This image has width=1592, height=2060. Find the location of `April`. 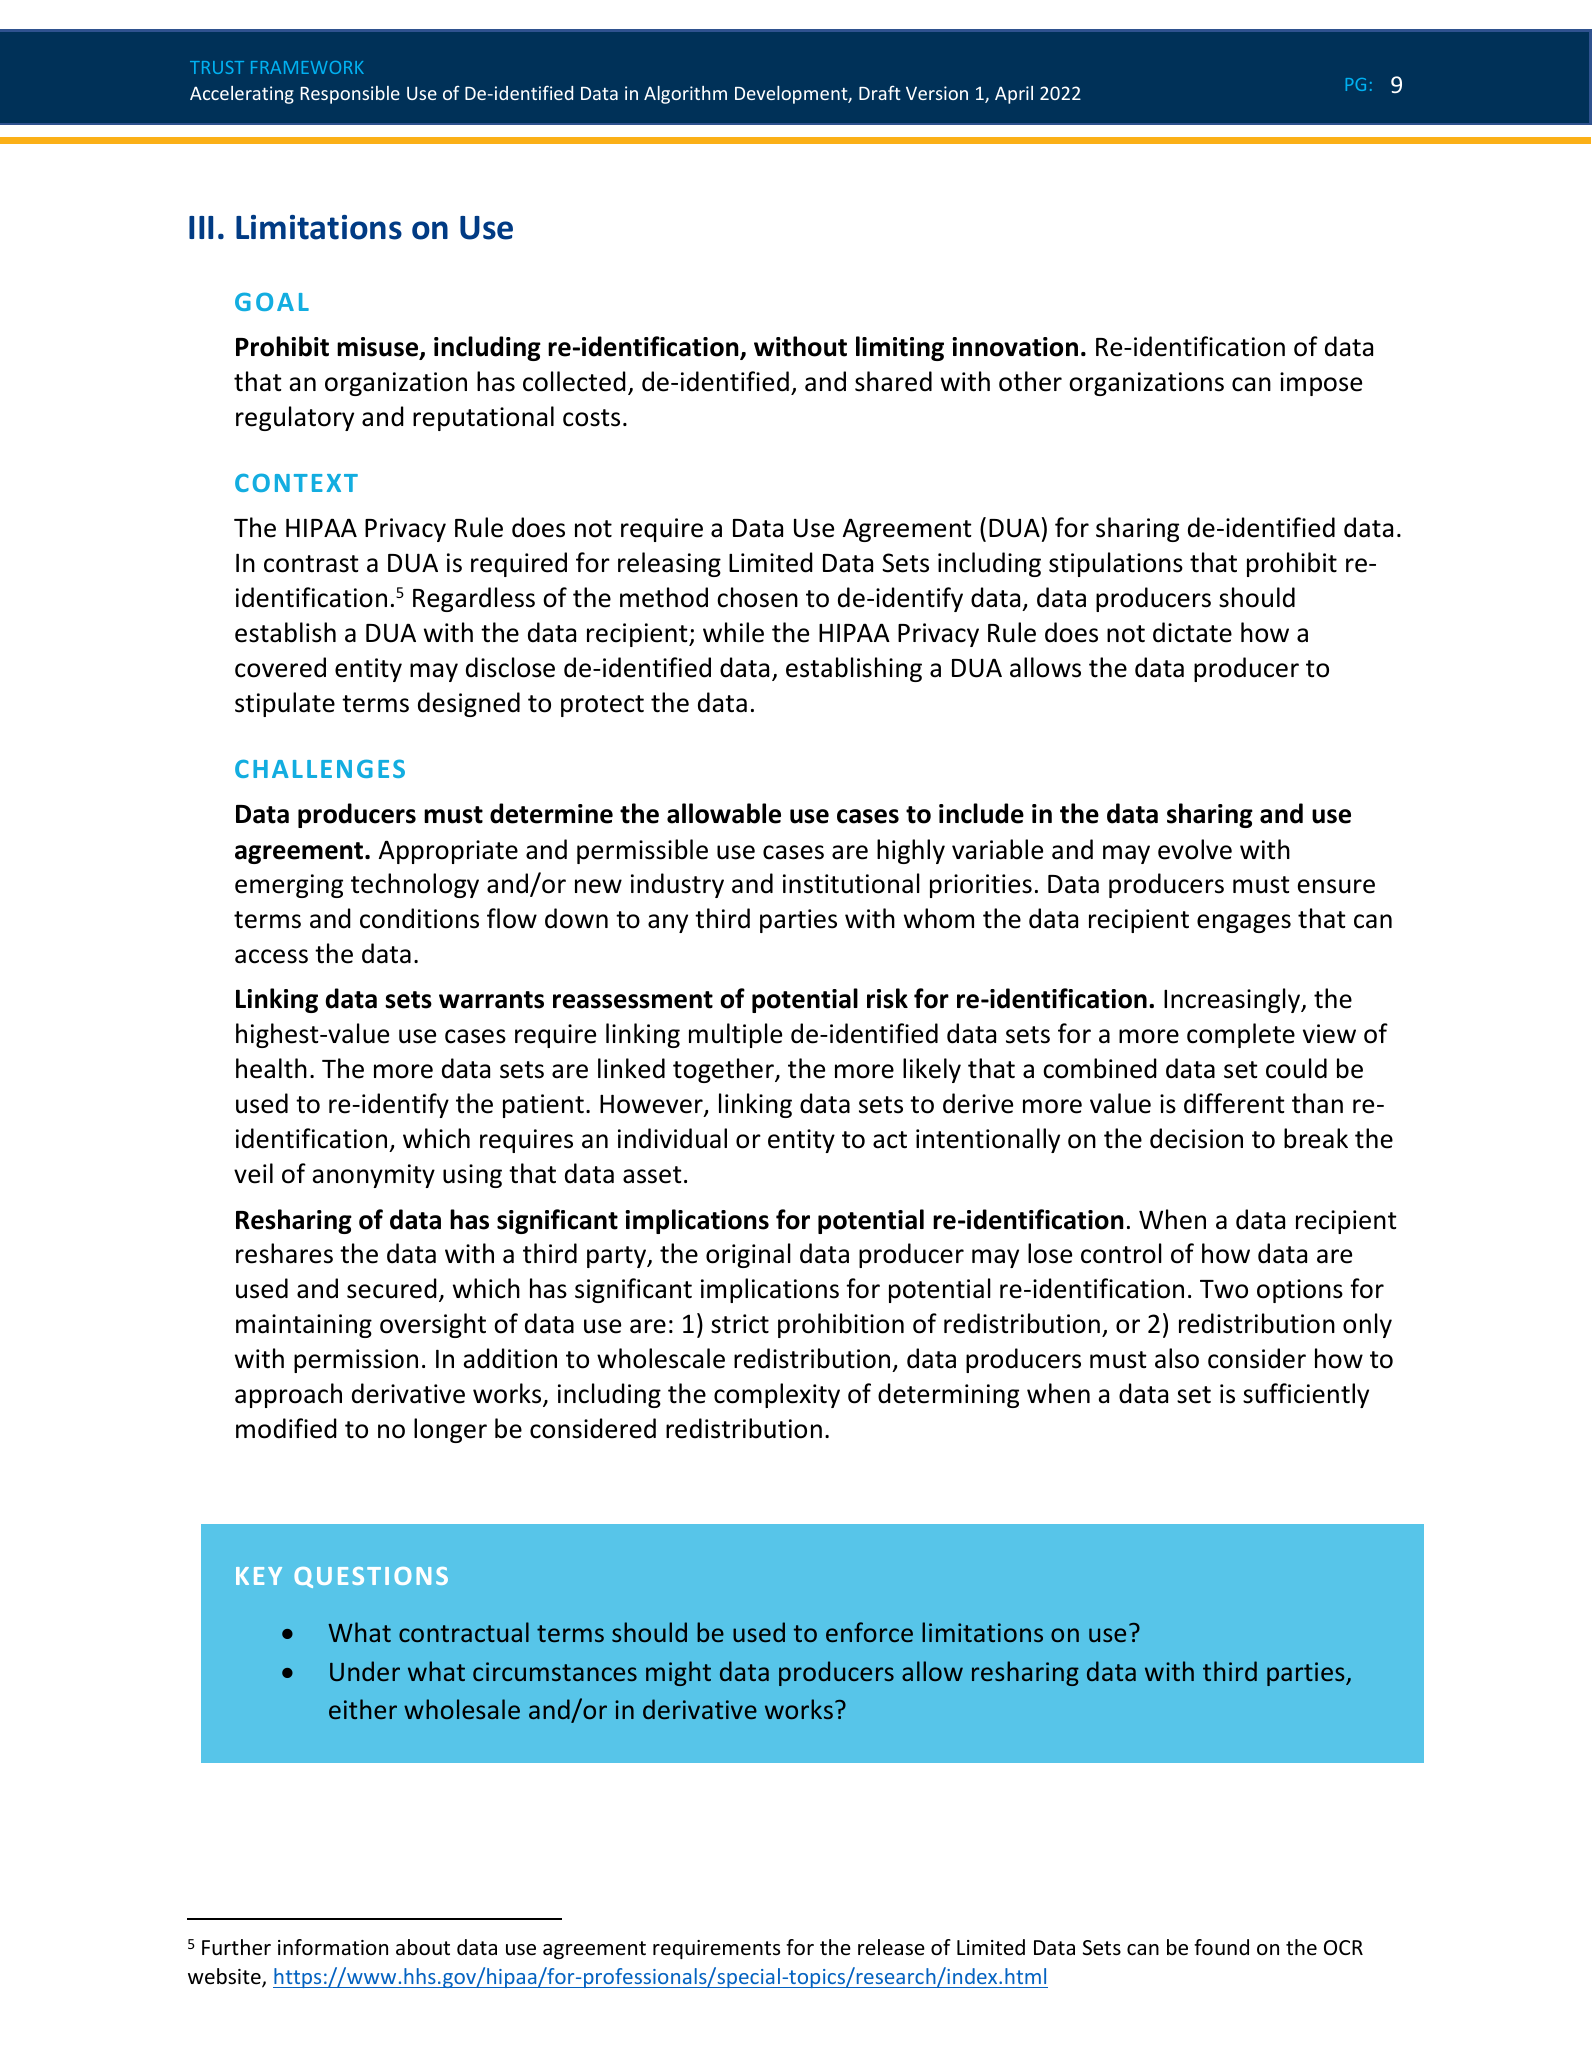

April is located at coordinates (1014, 95).
